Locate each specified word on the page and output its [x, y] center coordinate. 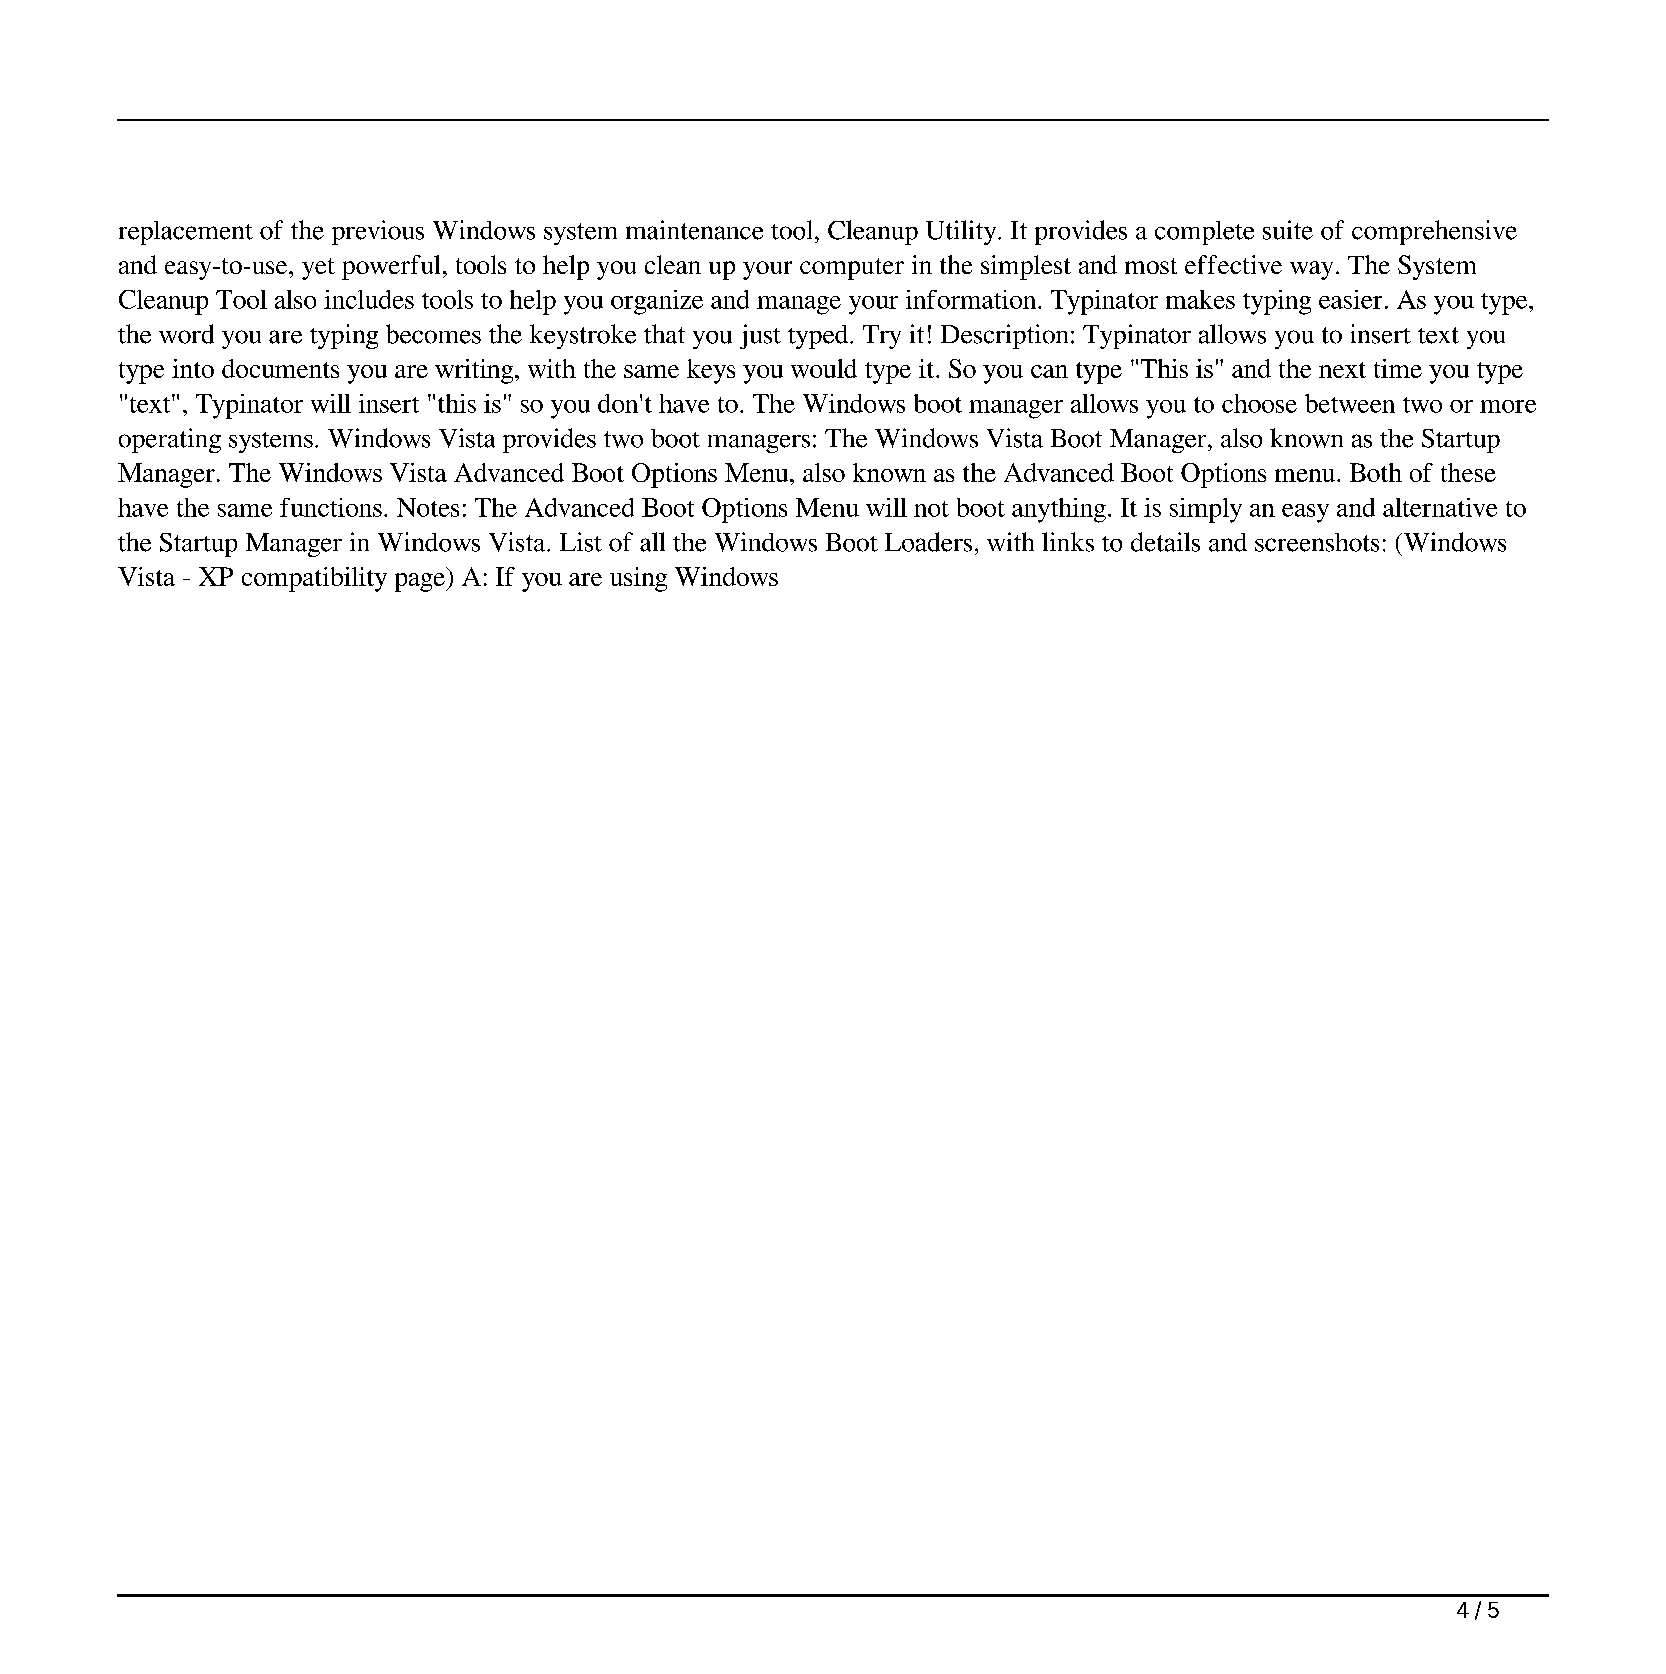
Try [882, 337]
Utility [962, 232]
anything [1059, 510]
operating [170, 440]
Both [1376, 472]
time [1398, 368]
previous [378, 232]
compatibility [314, 579]
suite [1288, 230]
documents [280, 368]
